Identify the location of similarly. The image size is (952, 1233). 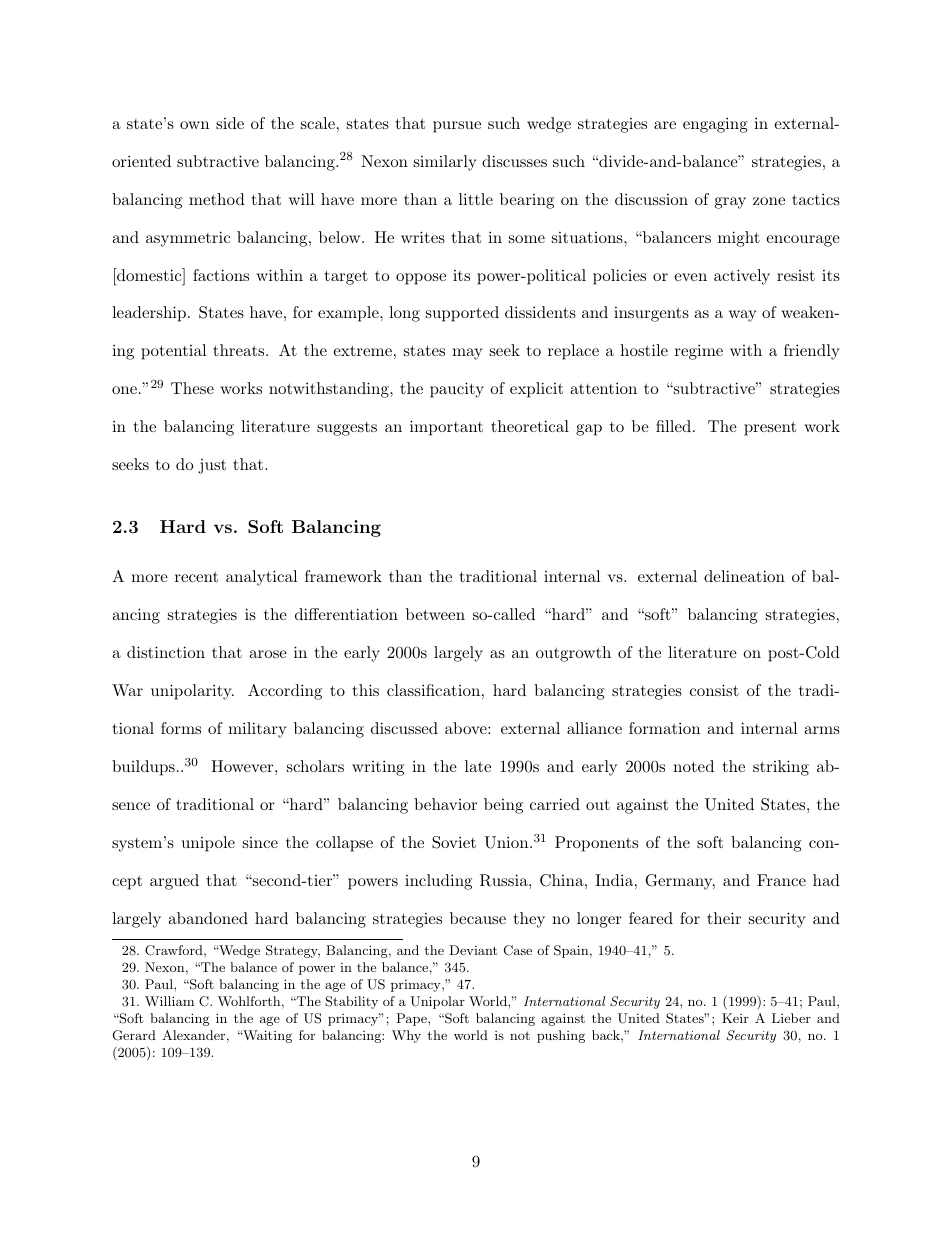
(445, 163).
